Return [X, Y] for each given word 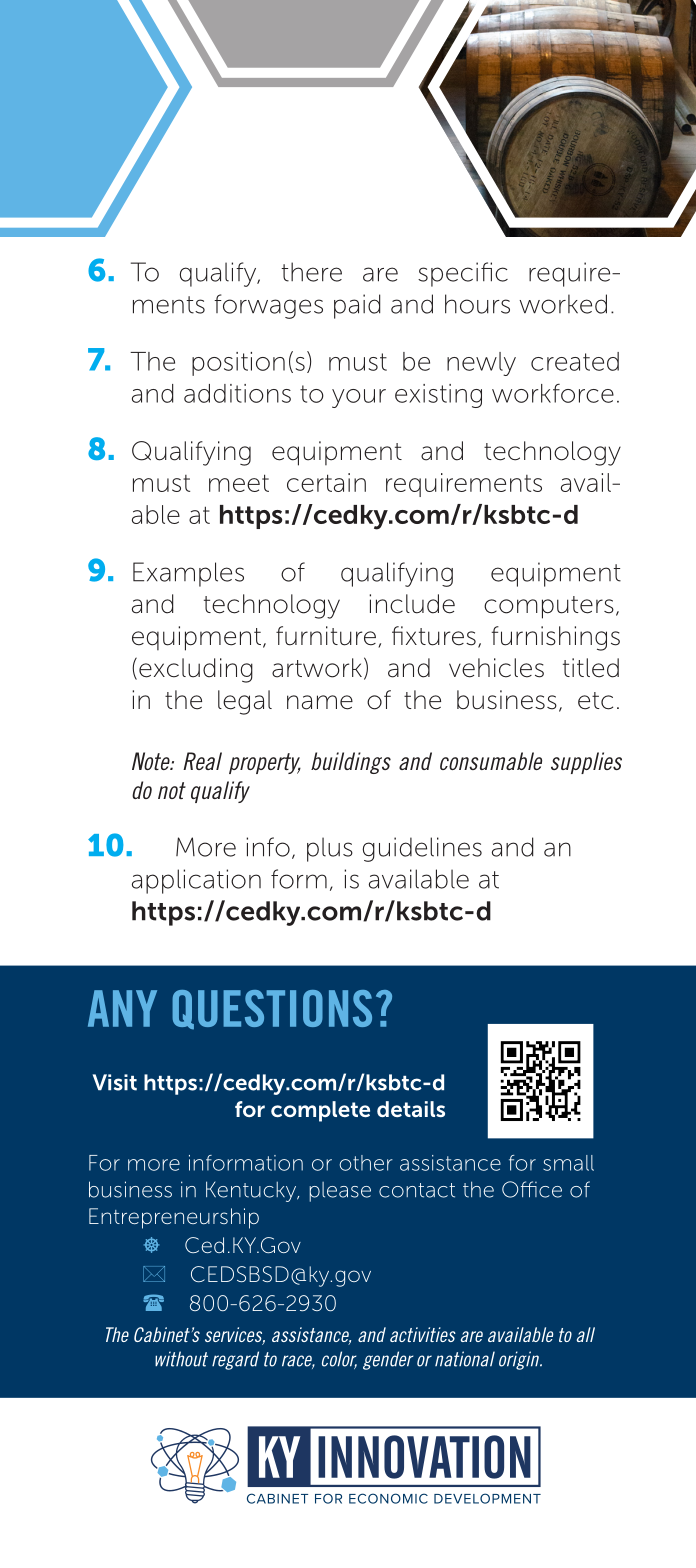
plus [330, 849]
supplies [586, 763]
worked [563, 304]
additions [237, 393]
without [181, 1359]
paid [357, 306]
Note [152, 761]
